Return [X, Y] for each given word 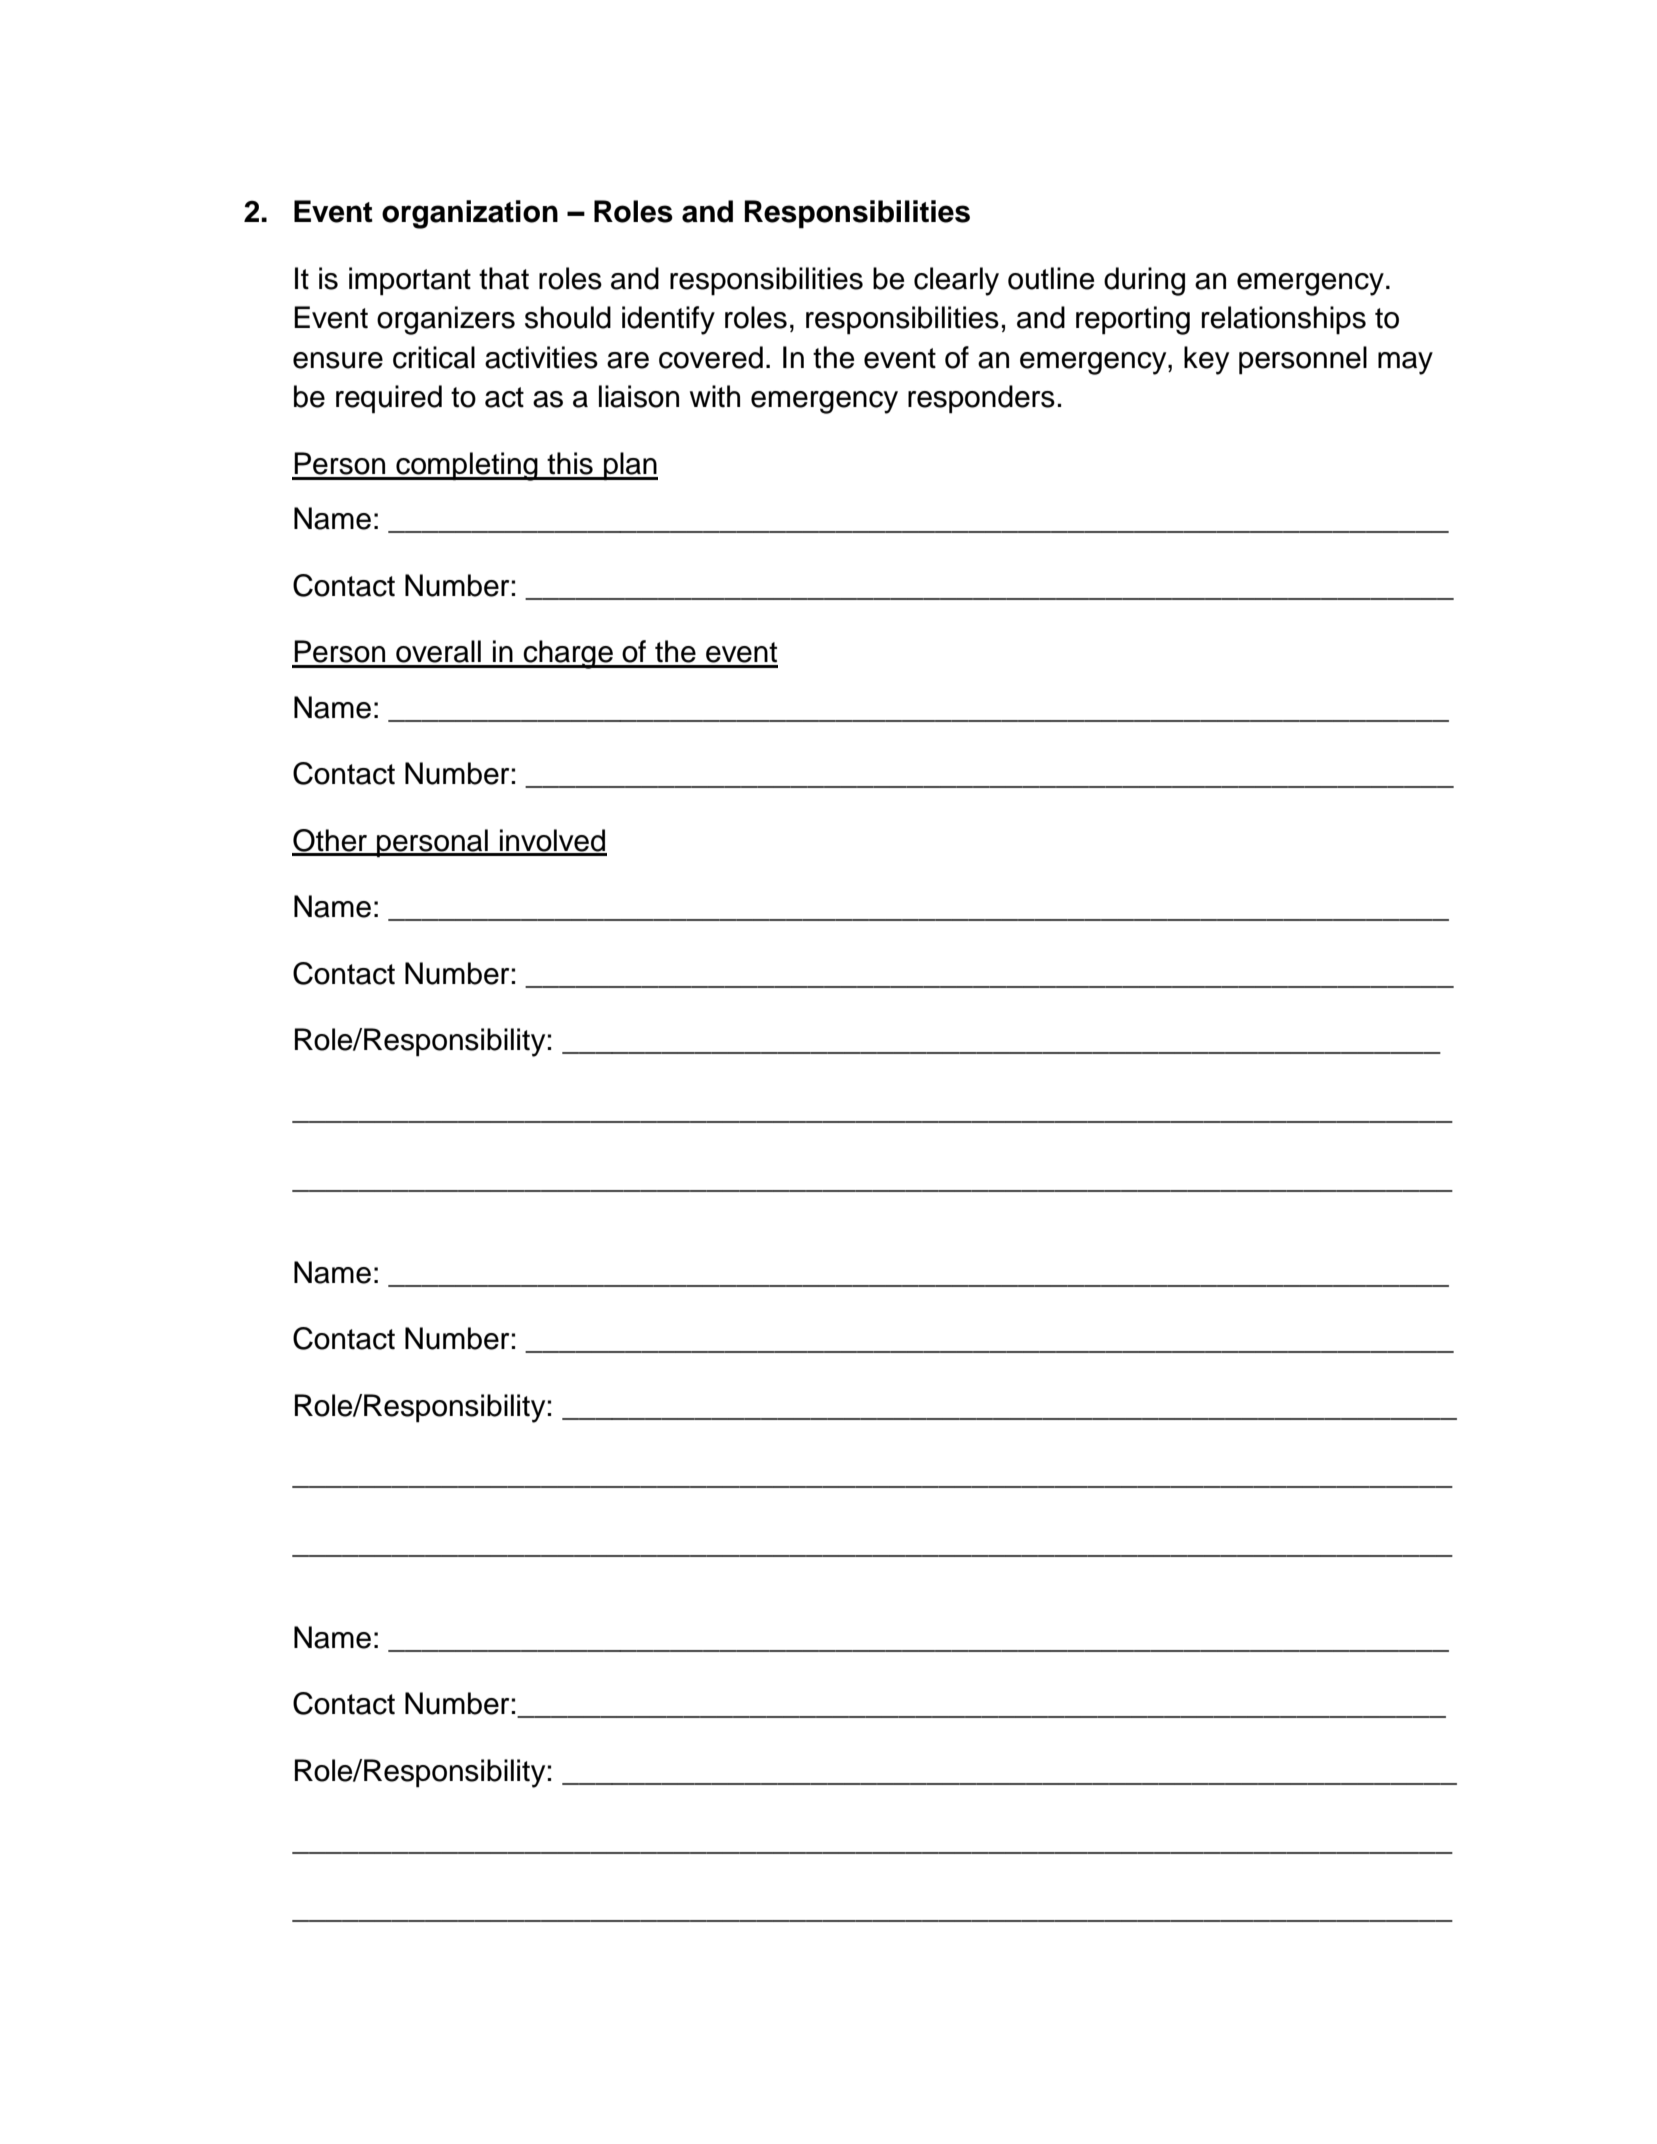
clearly [956, 281]
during [1144, 281]
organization [470, 214]
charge [568, 654]
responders [981, 399]
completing [467, 466]
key [1206, 360]
